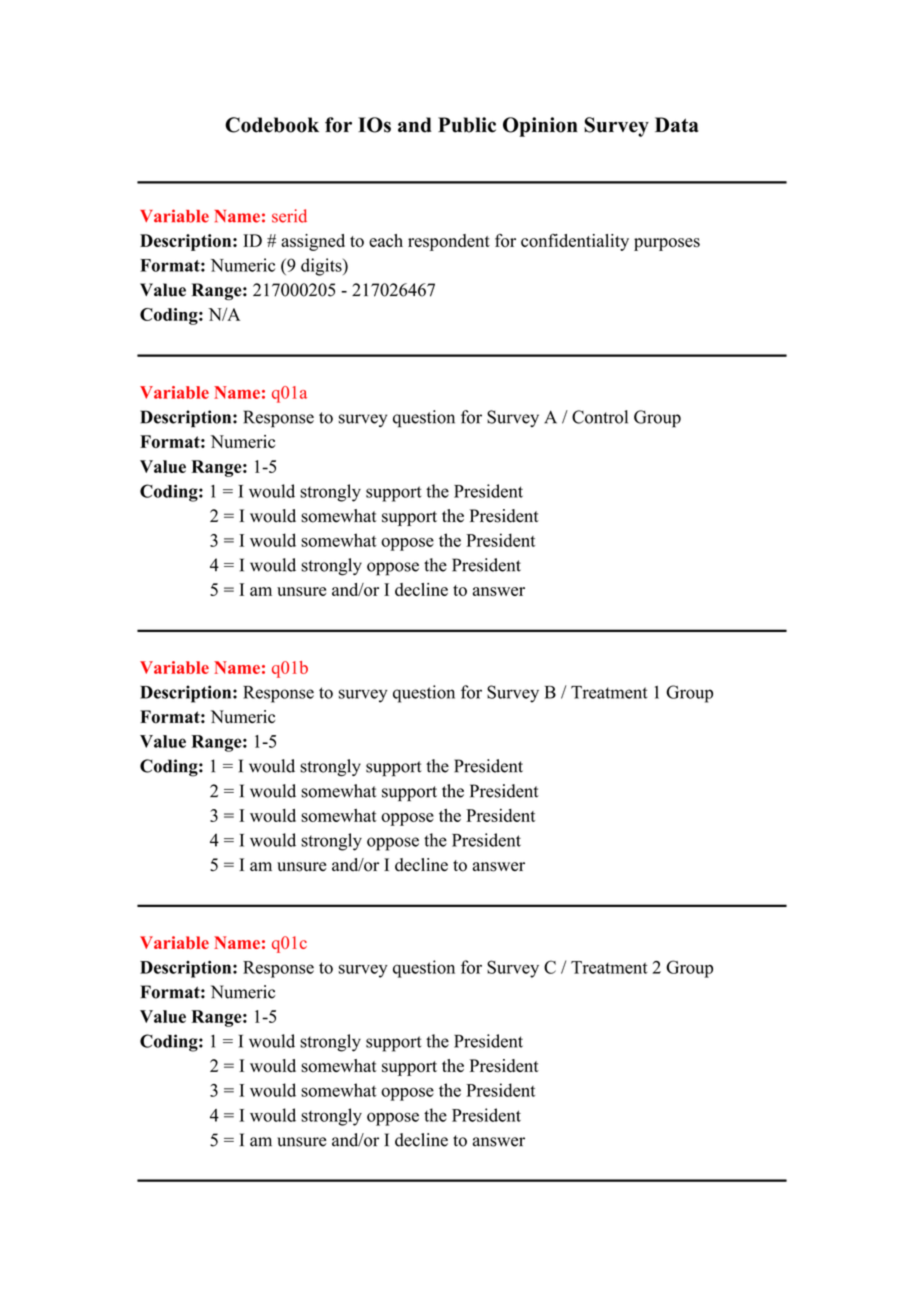 The image size is (924, 1308). Describe the element at coordinates (467, 125) in the screenshot. I see `Public` at that location.
